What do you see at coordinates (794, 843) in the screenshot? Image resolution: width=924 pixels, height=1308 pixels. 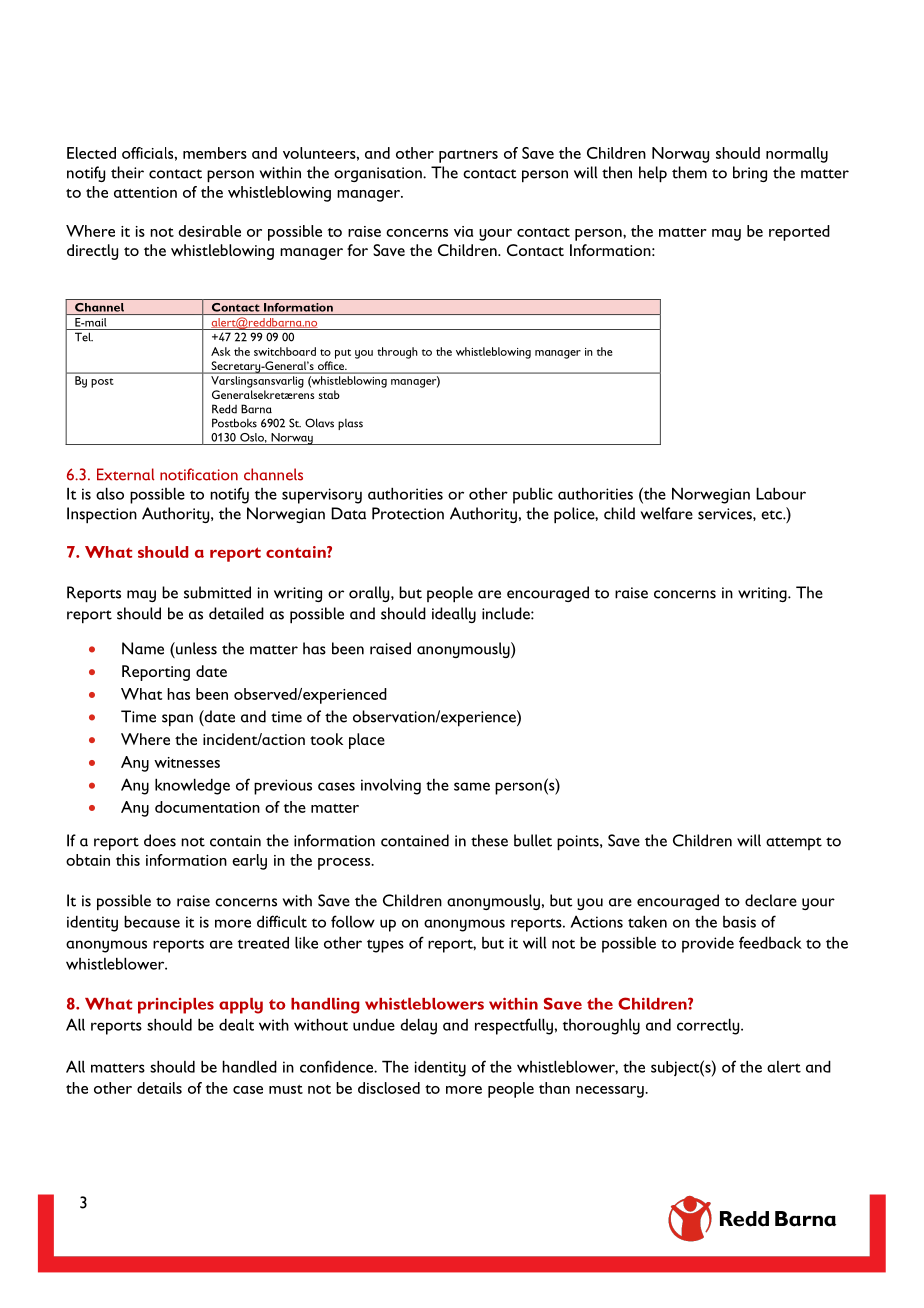 I see `attempt` at bounding box center [794, 843].
